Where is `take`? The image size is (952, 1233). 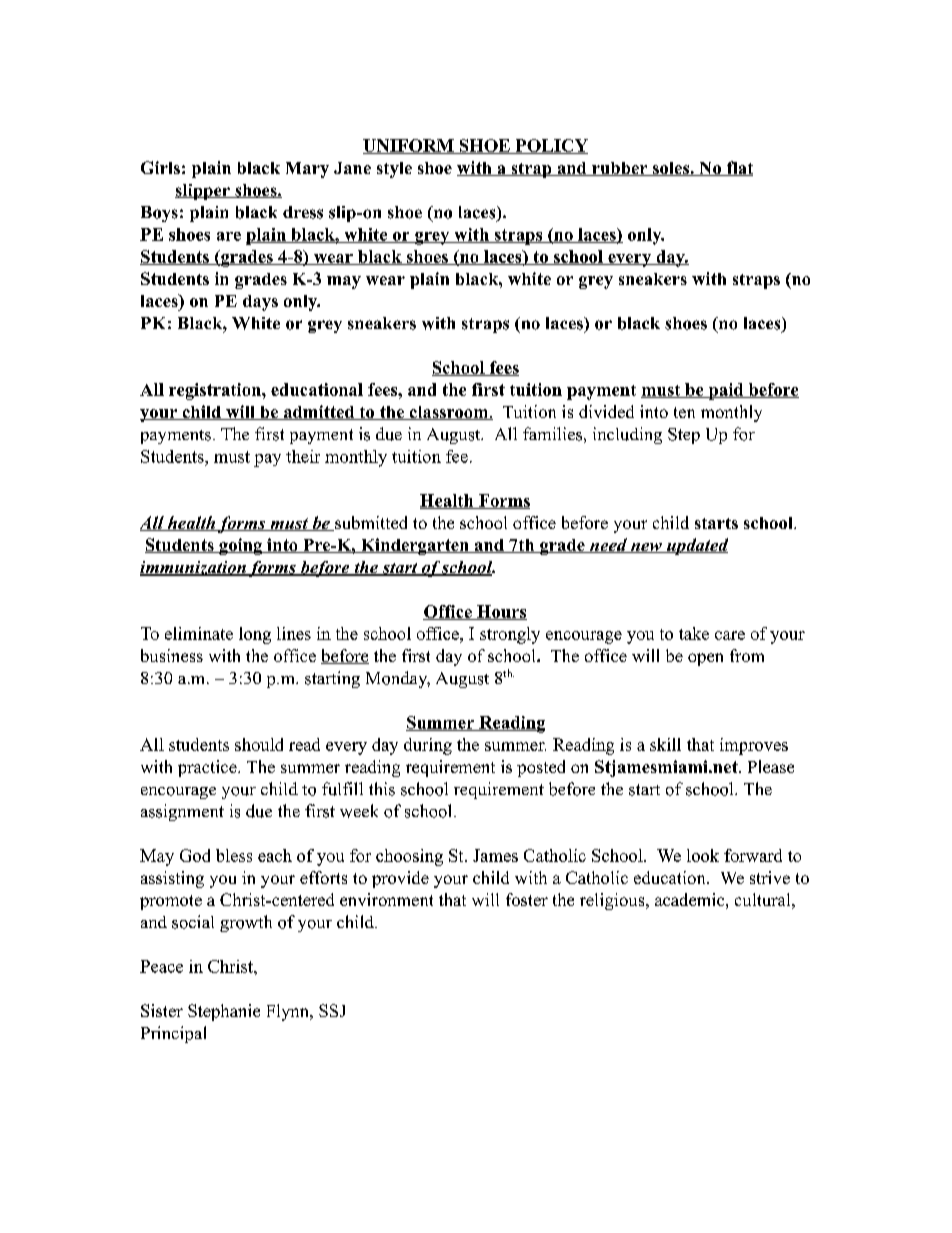
take is located at coordinates (694, 633).
